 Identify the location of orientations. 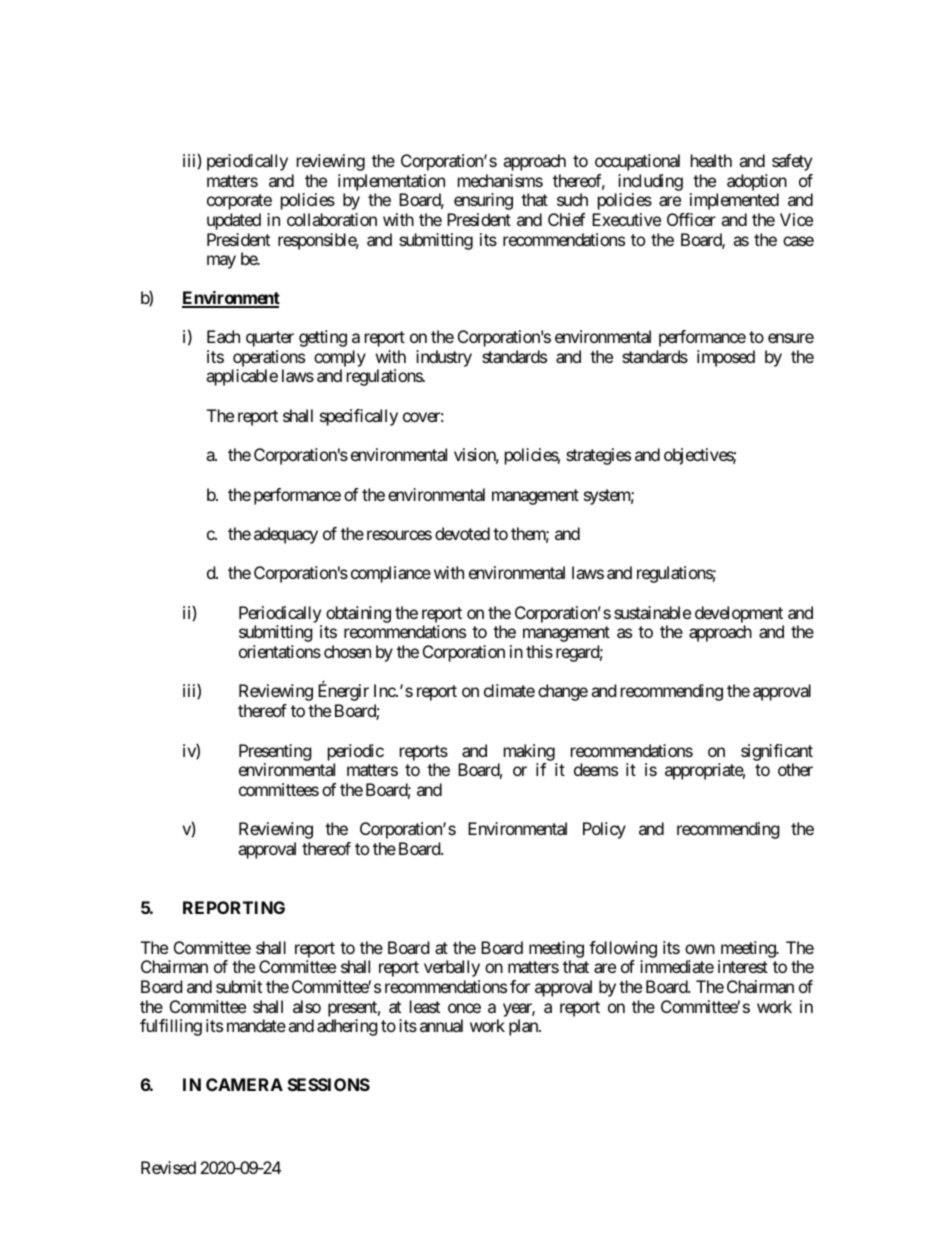
(280, 651).
